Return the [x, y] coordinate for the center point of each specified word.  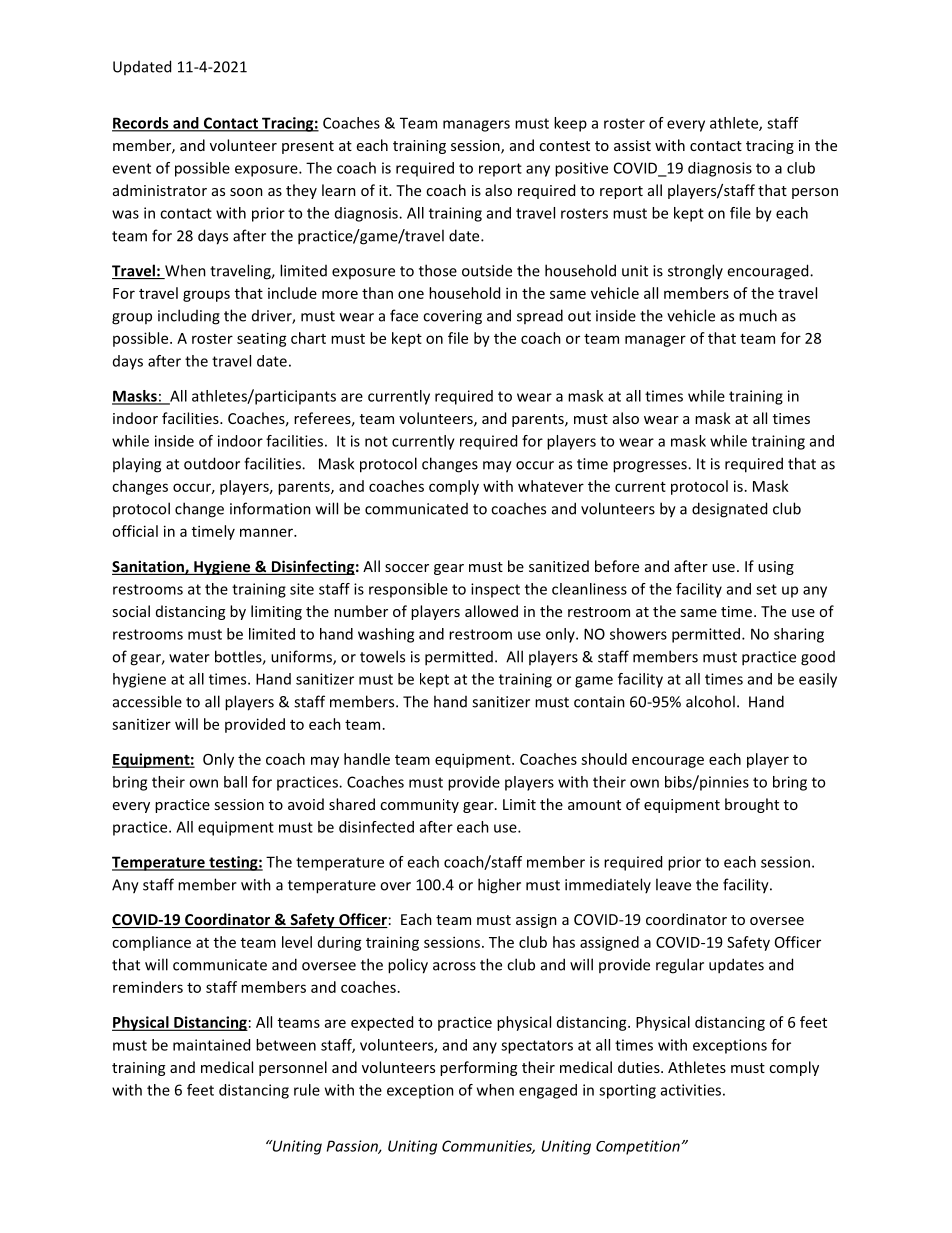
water [189, 657]
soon [246, 192]
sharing [799, 635]
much [758, 315]
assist [632, 145]
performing [478, 1068]
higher [499, 886]
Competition [638, 1147]
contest [564, 146]
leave [673, 884]
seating [262, 339]
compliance [151, 943]
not [376, 441]
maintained [211, 1045]
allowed [491, 611]
